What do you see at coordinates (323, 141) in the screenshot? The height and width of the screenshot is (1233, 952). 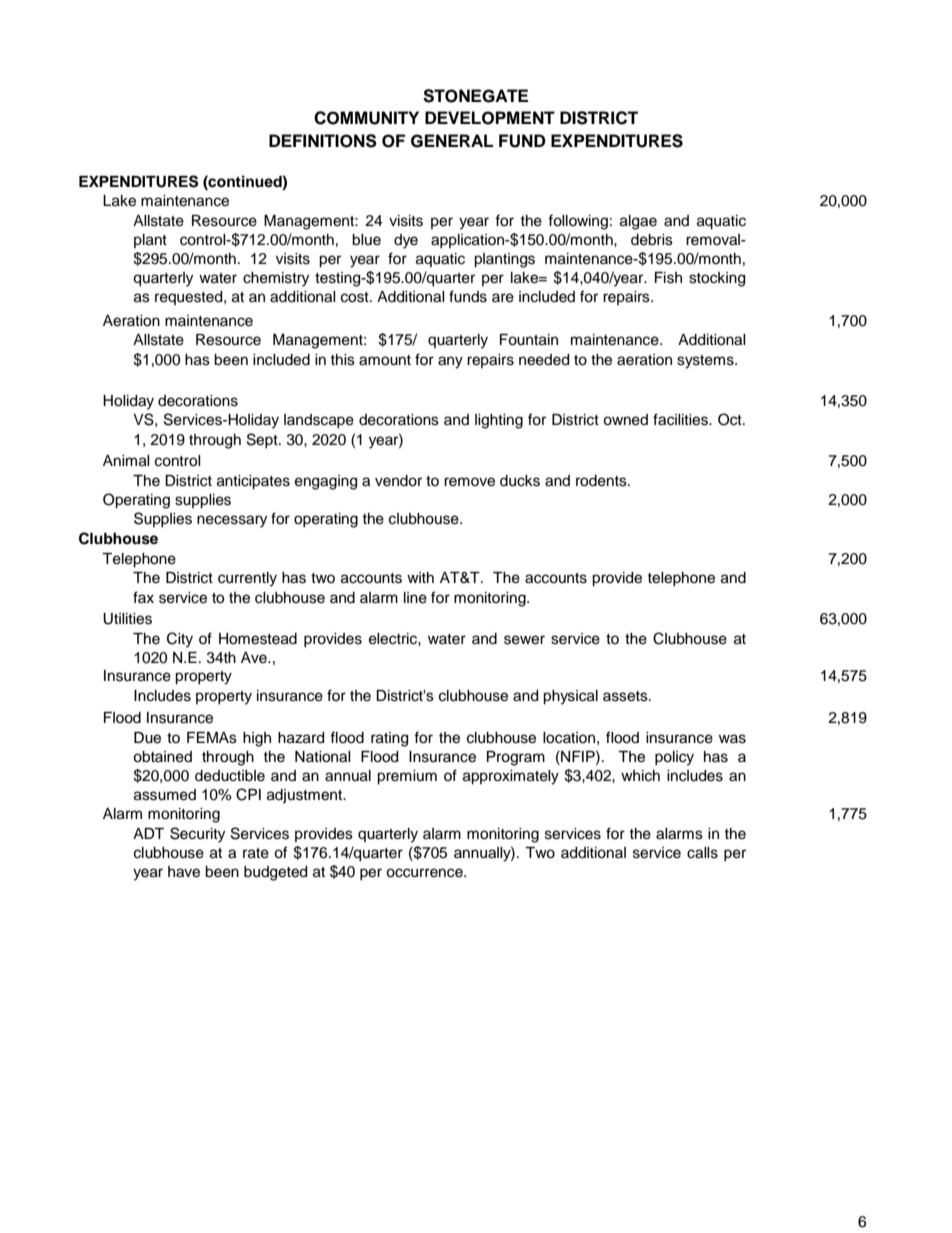 I see `DEFINITIONS` at bounding box center [323, 141].
